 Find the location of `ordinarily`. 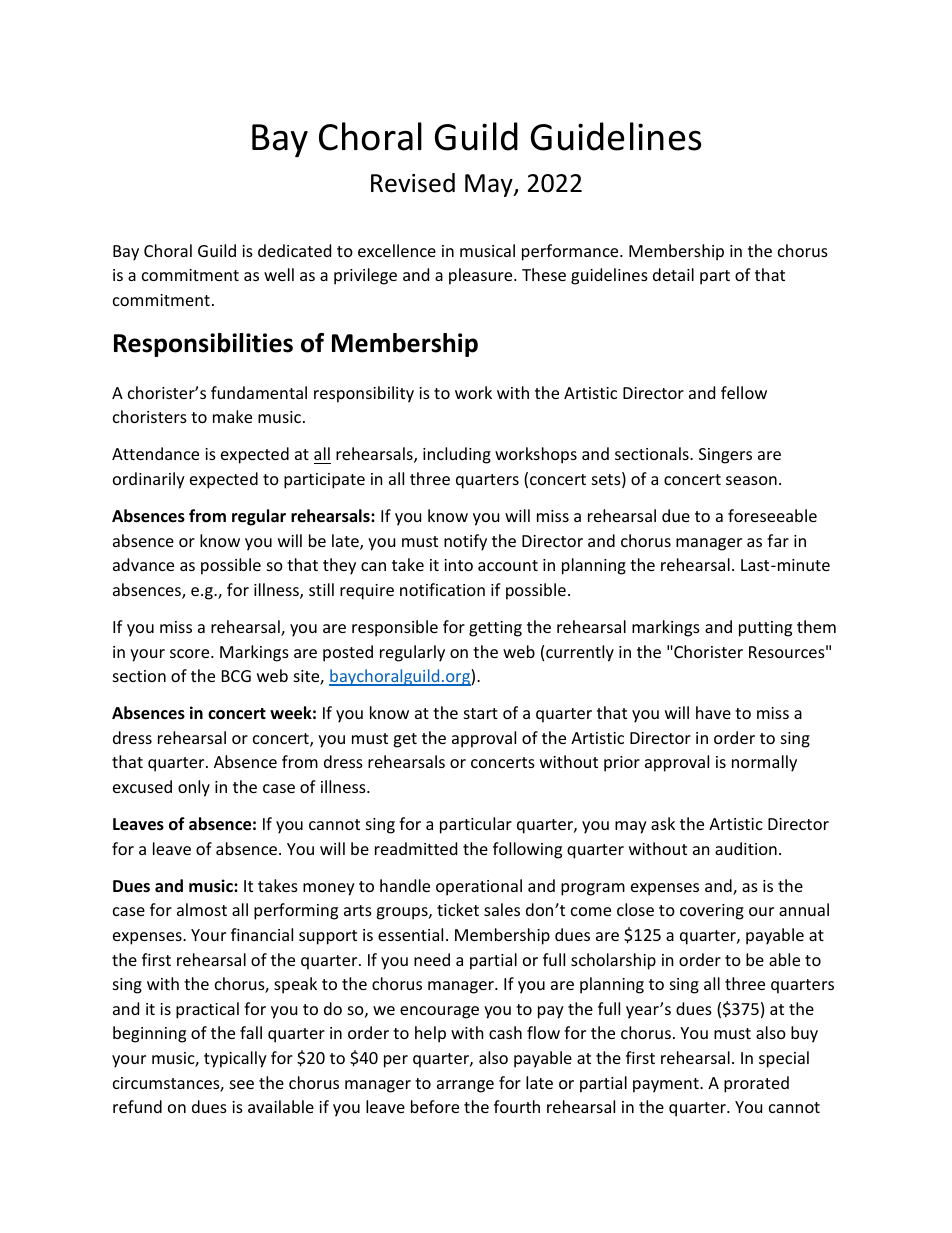

ordinarily is located at coordinates (149, 480).
